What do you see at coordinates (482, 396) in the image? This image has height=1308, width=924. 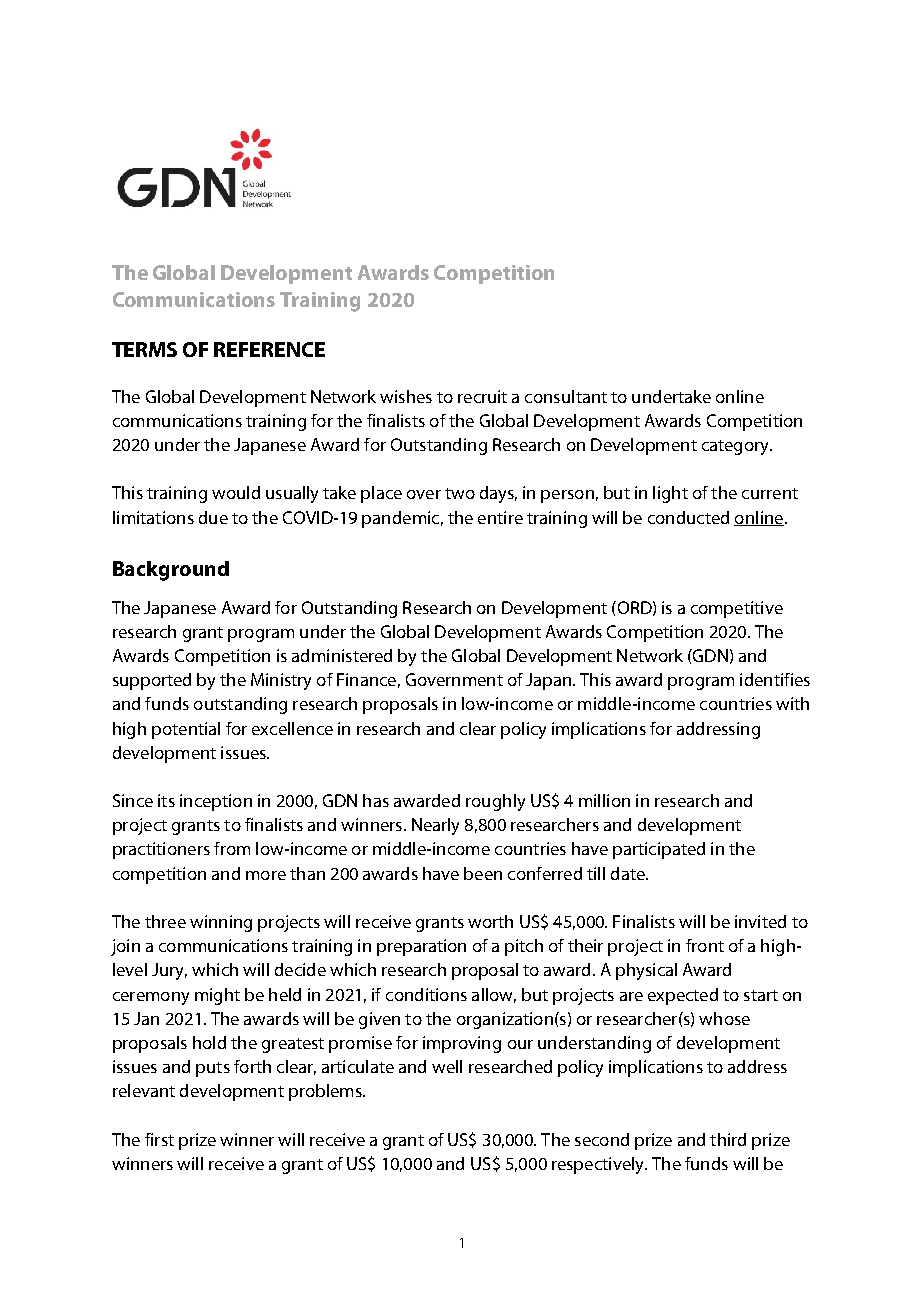 I see `recruit` at bounding box center [482, 396].
